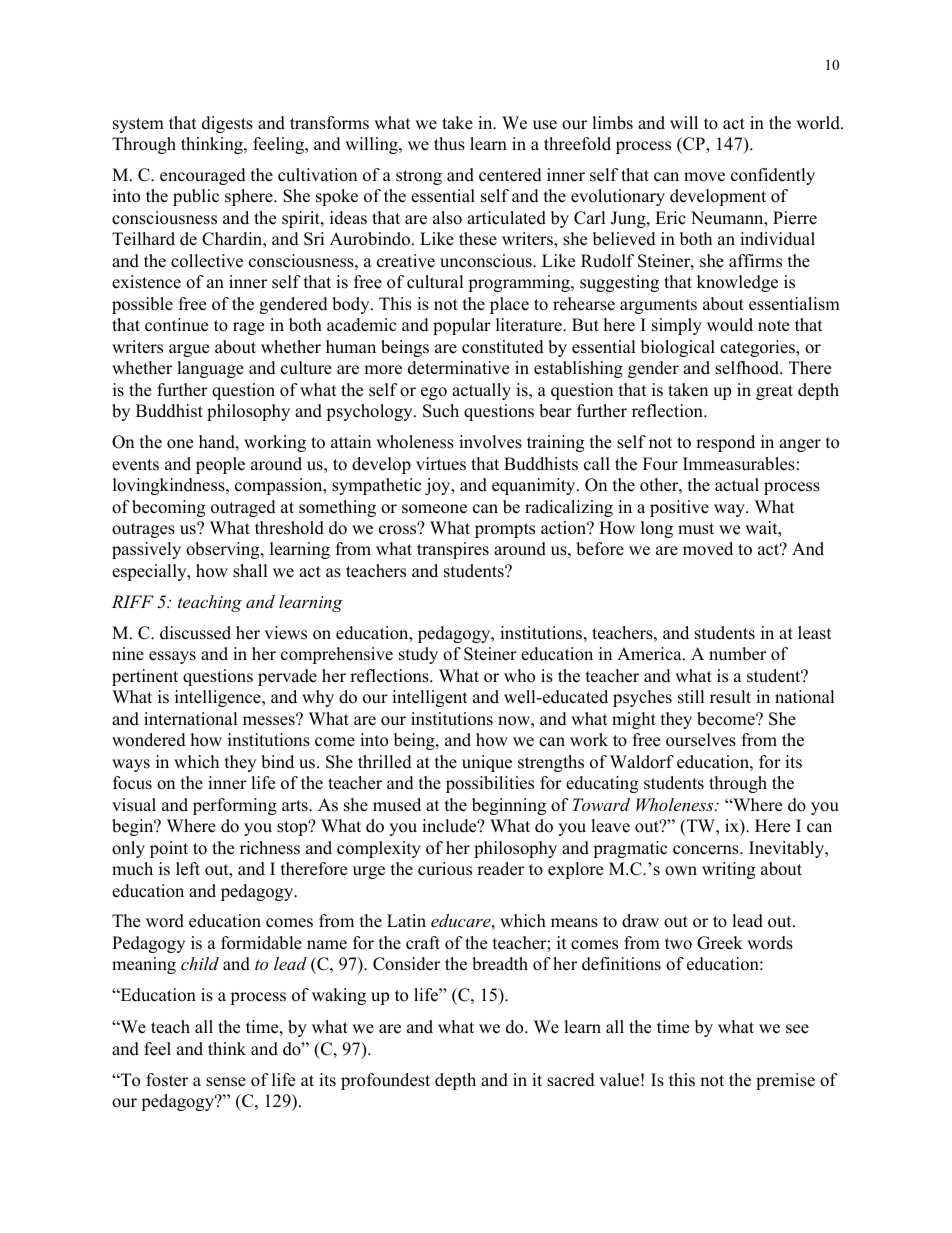  What do you see at coordinates (773, 176) in the page?
I see `confidently` at bounding box center [773, 176].
